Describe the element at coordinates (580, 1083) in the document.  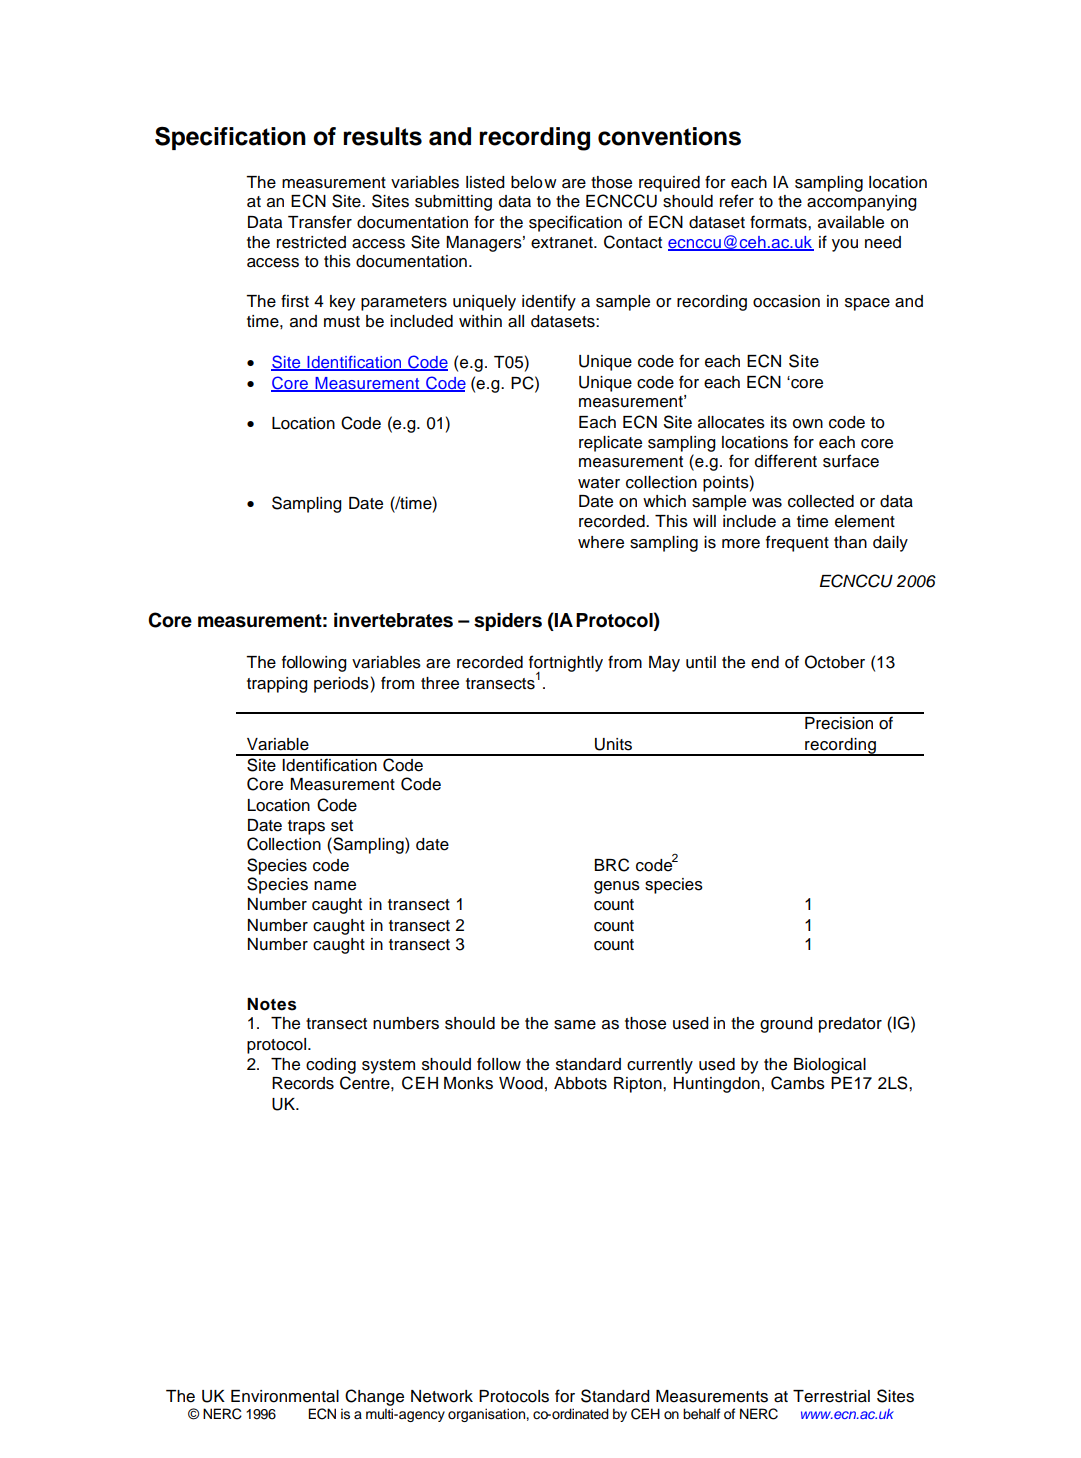
I see `Abbots` at that location.
